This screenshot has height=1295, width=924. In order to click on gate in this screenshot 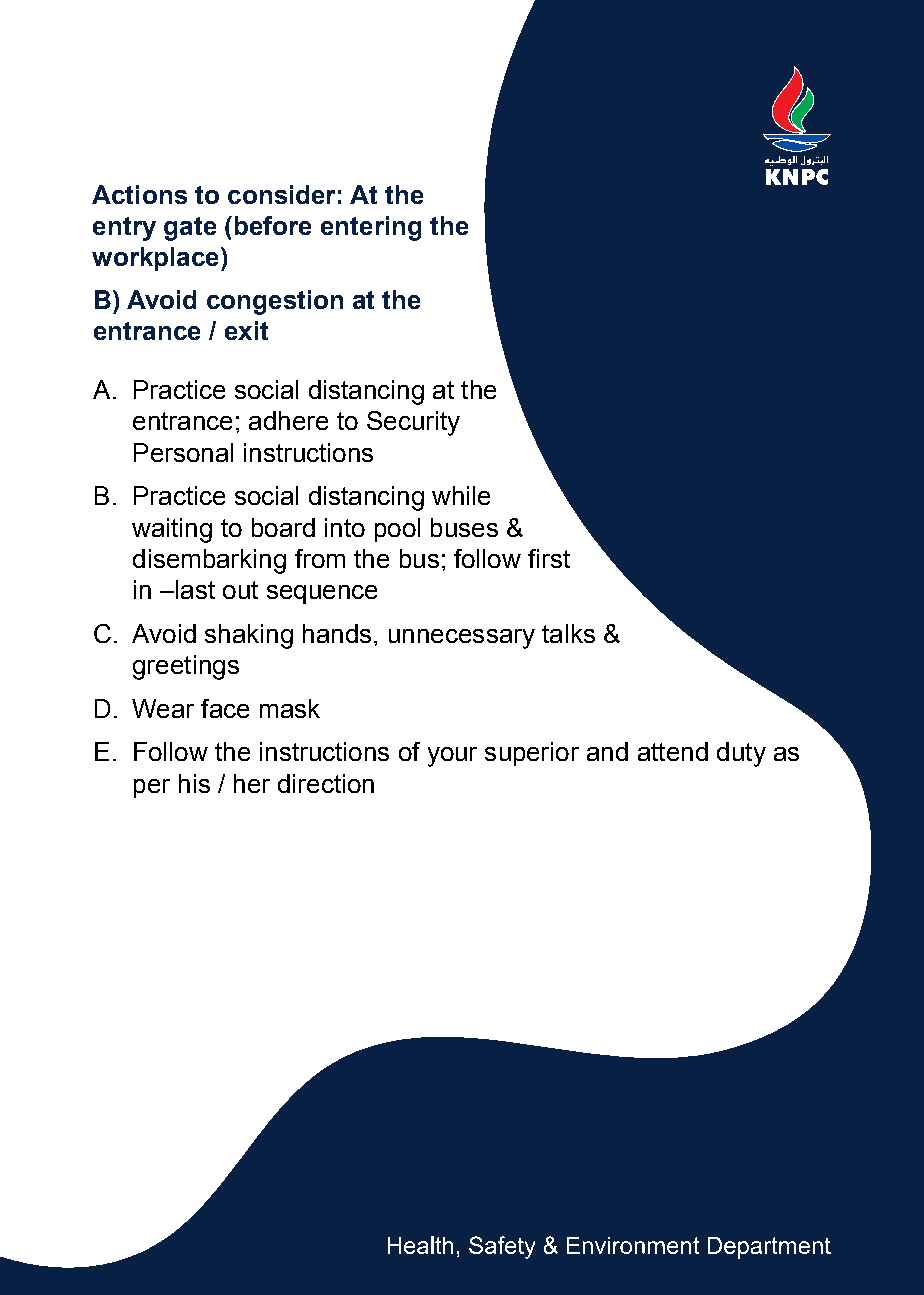, I will do `click(190, 229)`.
